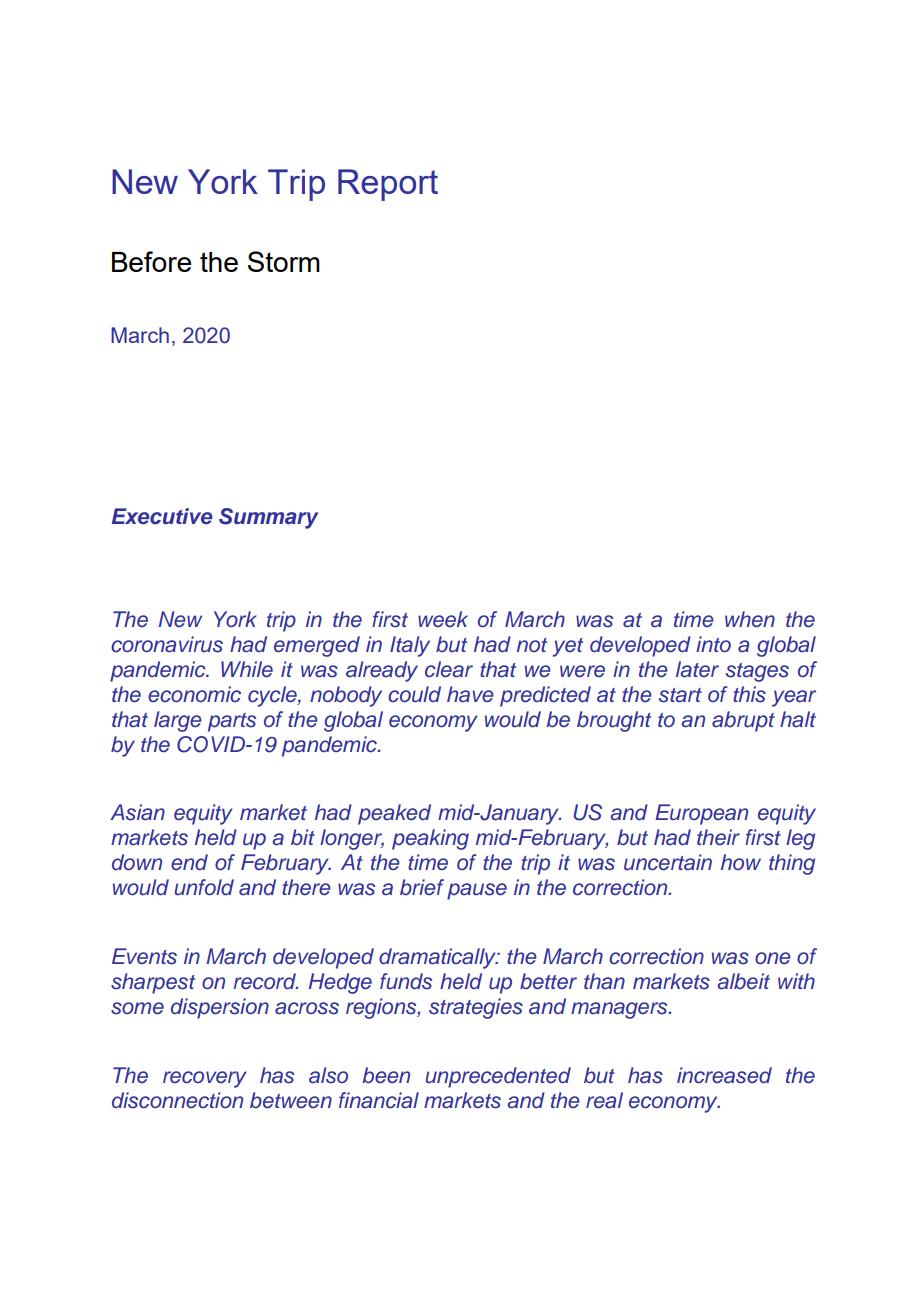  Describe the element at coordinates (189, 862) in the page. I see `end` at that location.
